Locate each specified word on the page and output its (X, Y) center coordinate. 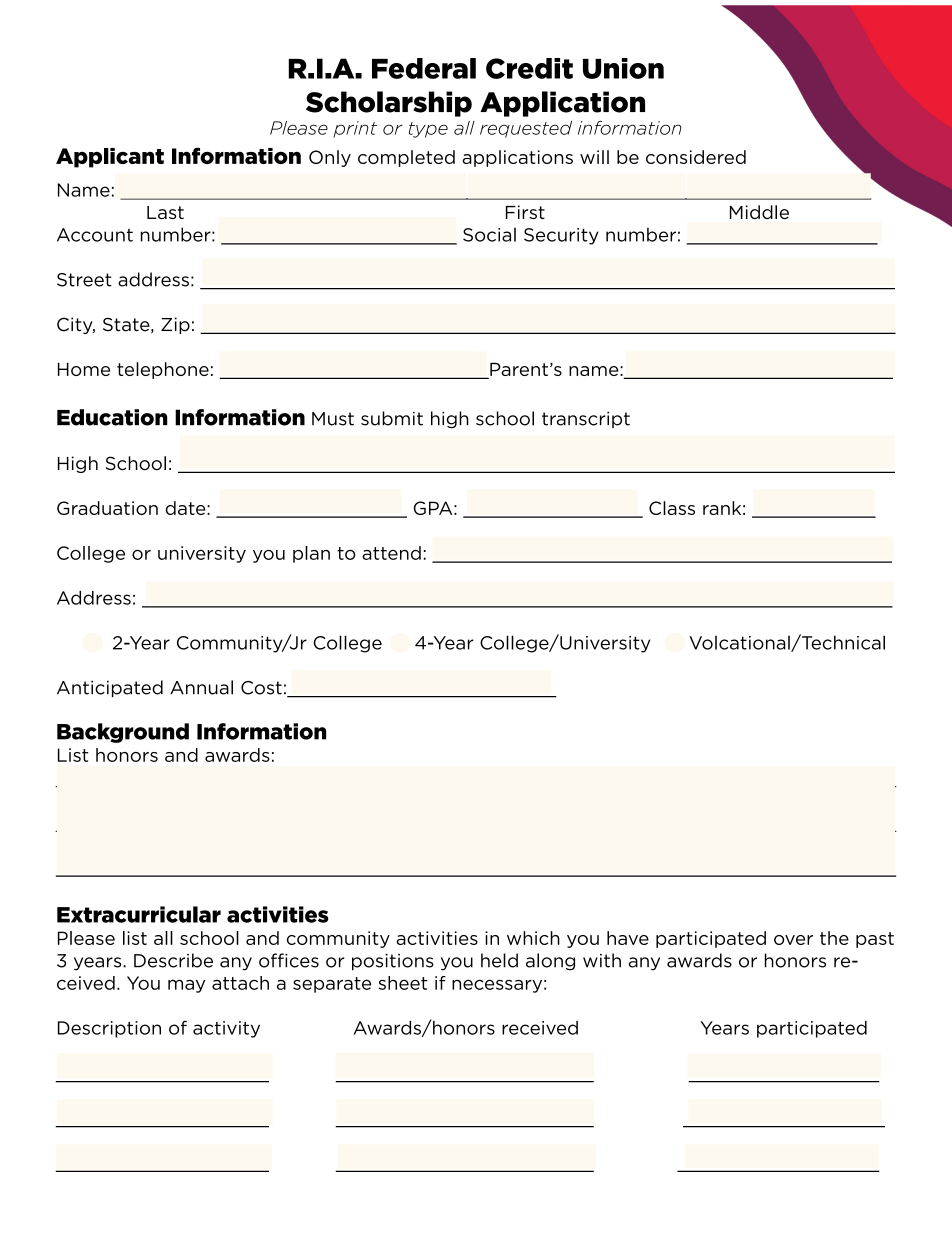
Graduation (107, 508)
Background (123, 733)
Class (672, 508)
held (499, 960)
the (834, 938)
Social (489, 235)
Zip (175, 325)
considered (696, 157)
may (186, 986)
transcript (586, 419)
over (793, 940)
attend (391, 553)
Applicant (110, 158)
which (533, 938)
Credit (529, 68)
